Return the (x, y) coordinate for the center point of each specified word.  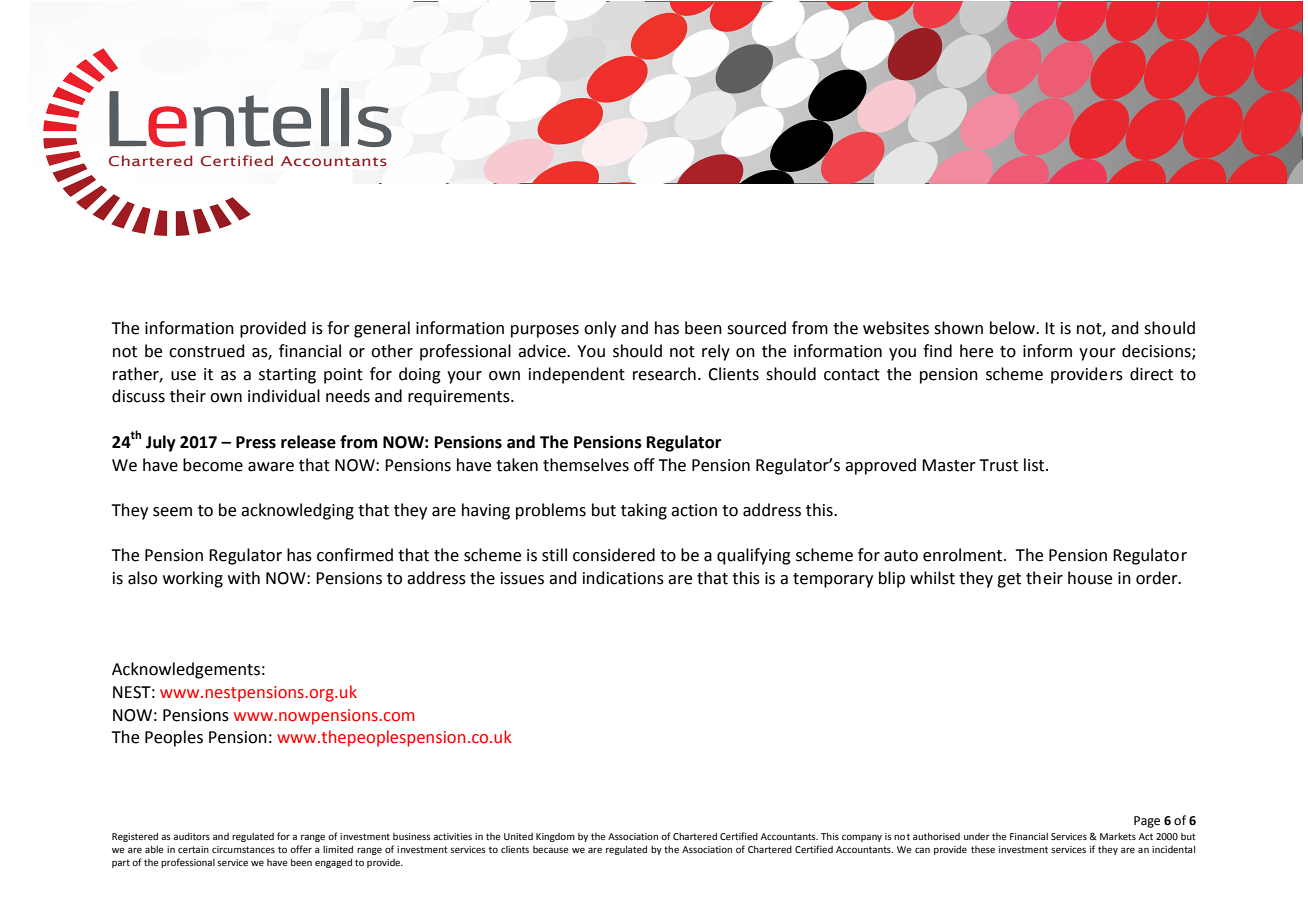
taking (644, 511)
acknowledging (297, 511)
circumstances (243, 849)
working (193, 579)
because (551, 849)
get (1009, 580)
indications (623, 578)
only (600, 329)
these (983, 849)
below (1013, 328)
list (1035, 465)
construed (207, 351)
